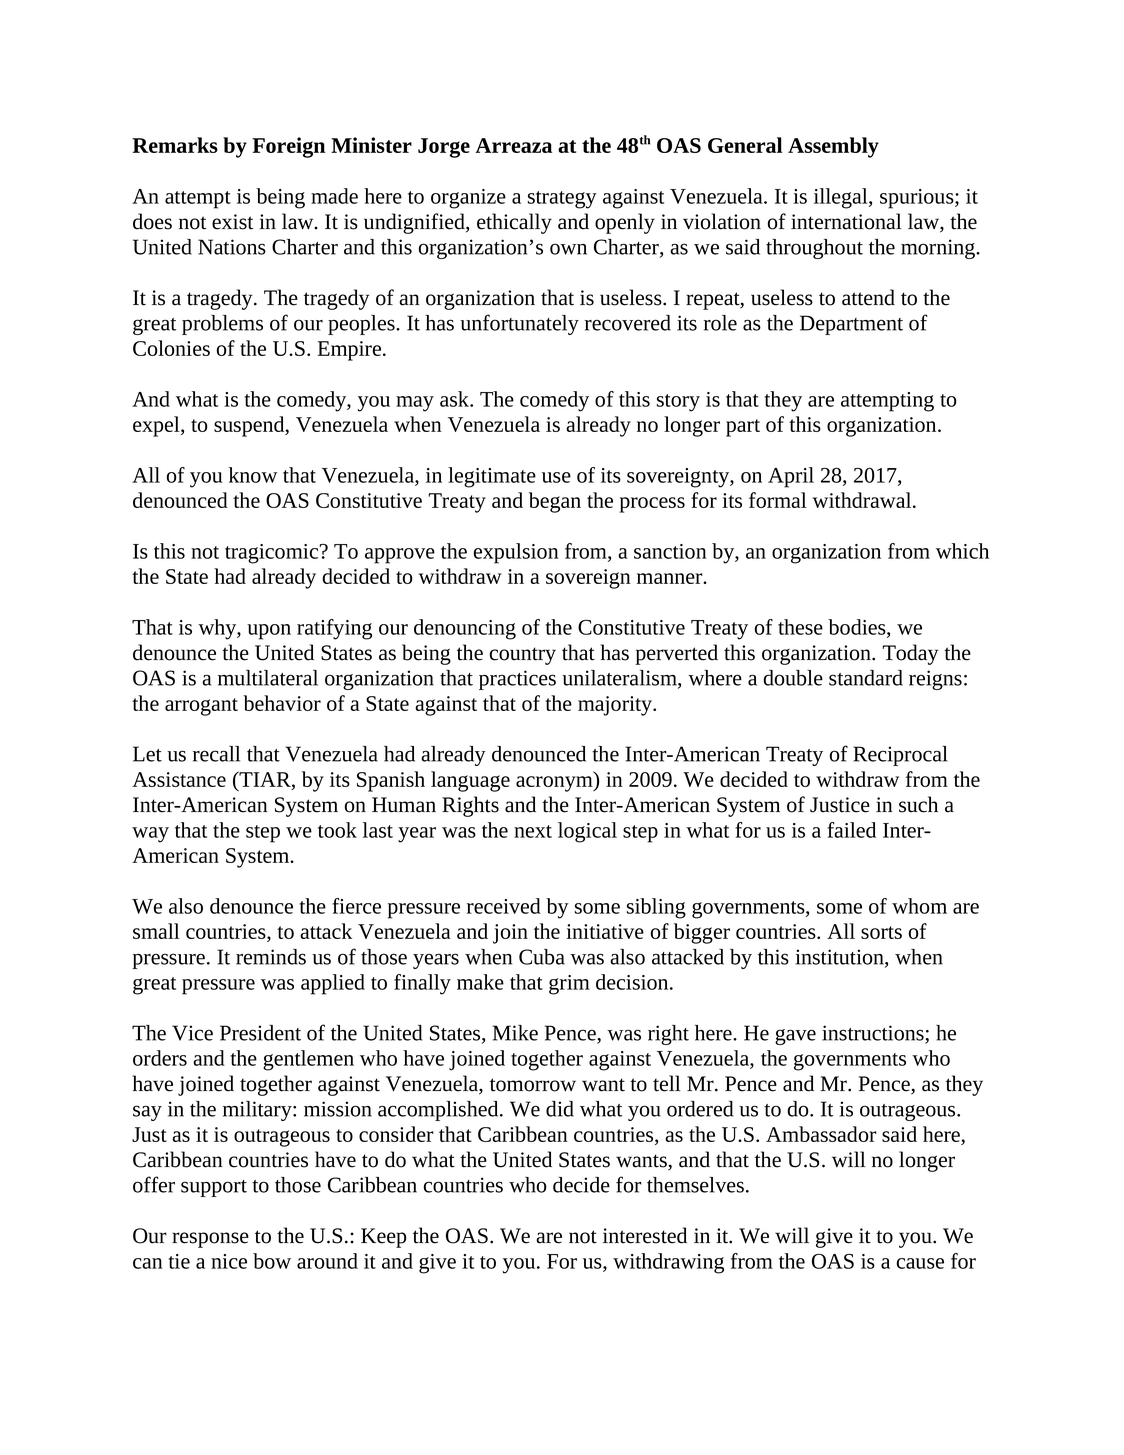 The image size is (1124, 1455). What do you see at coordinates (288, 147) in the page?
I see `Foreign` at bounding box center [288, 147].
